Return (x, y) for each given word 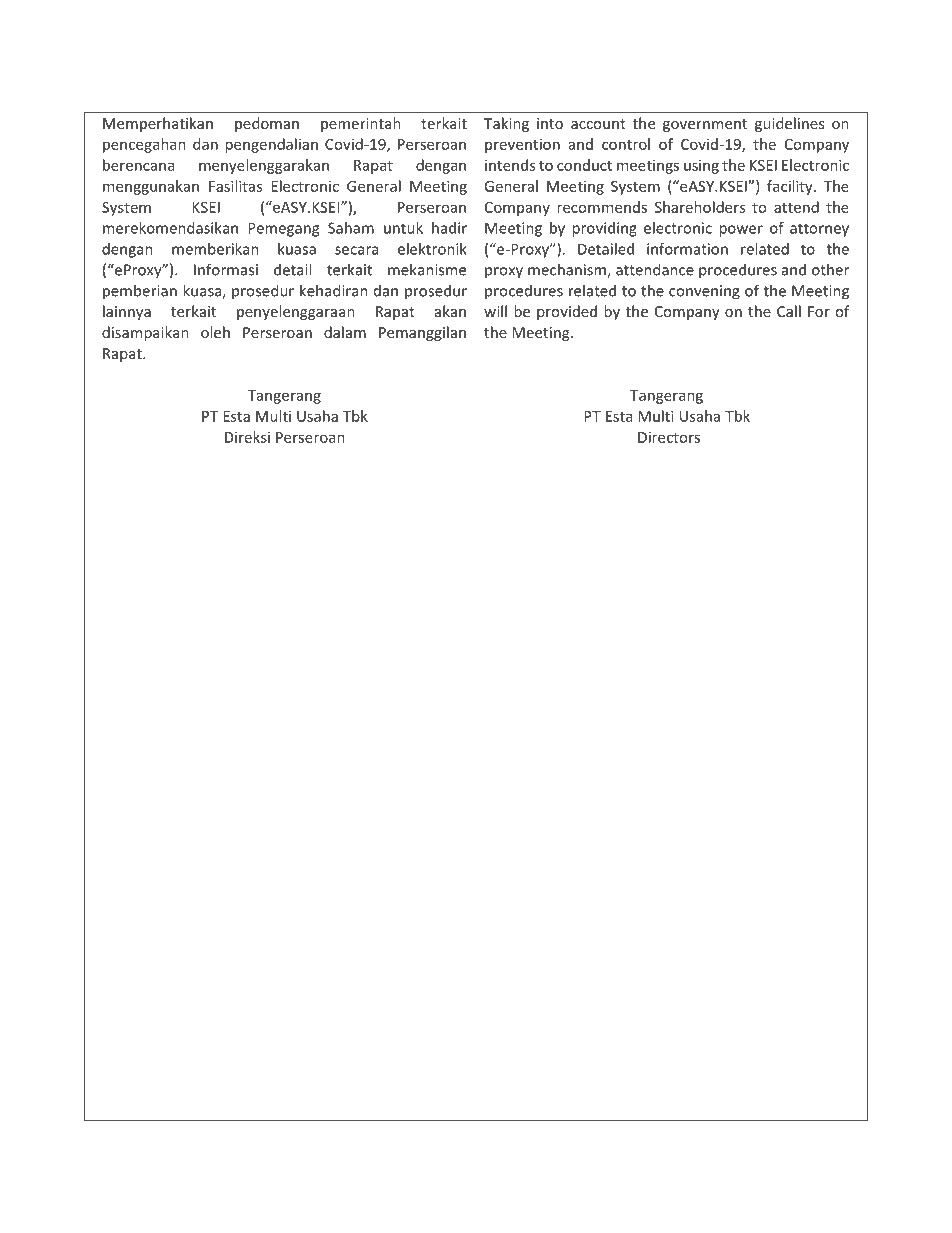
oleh (215, 332)
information (687, 249)
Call (789, 311)
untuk (403, 228)
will (495, 311)
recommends (602, 207)
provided (567, 312)
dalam (345, 332)
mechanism (568, 270)
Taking (506, 124)
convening (704, 292)
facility (791, 187)
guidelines (789, 124)
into (550, 123)
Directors (669, 437)
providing (604, 229)
